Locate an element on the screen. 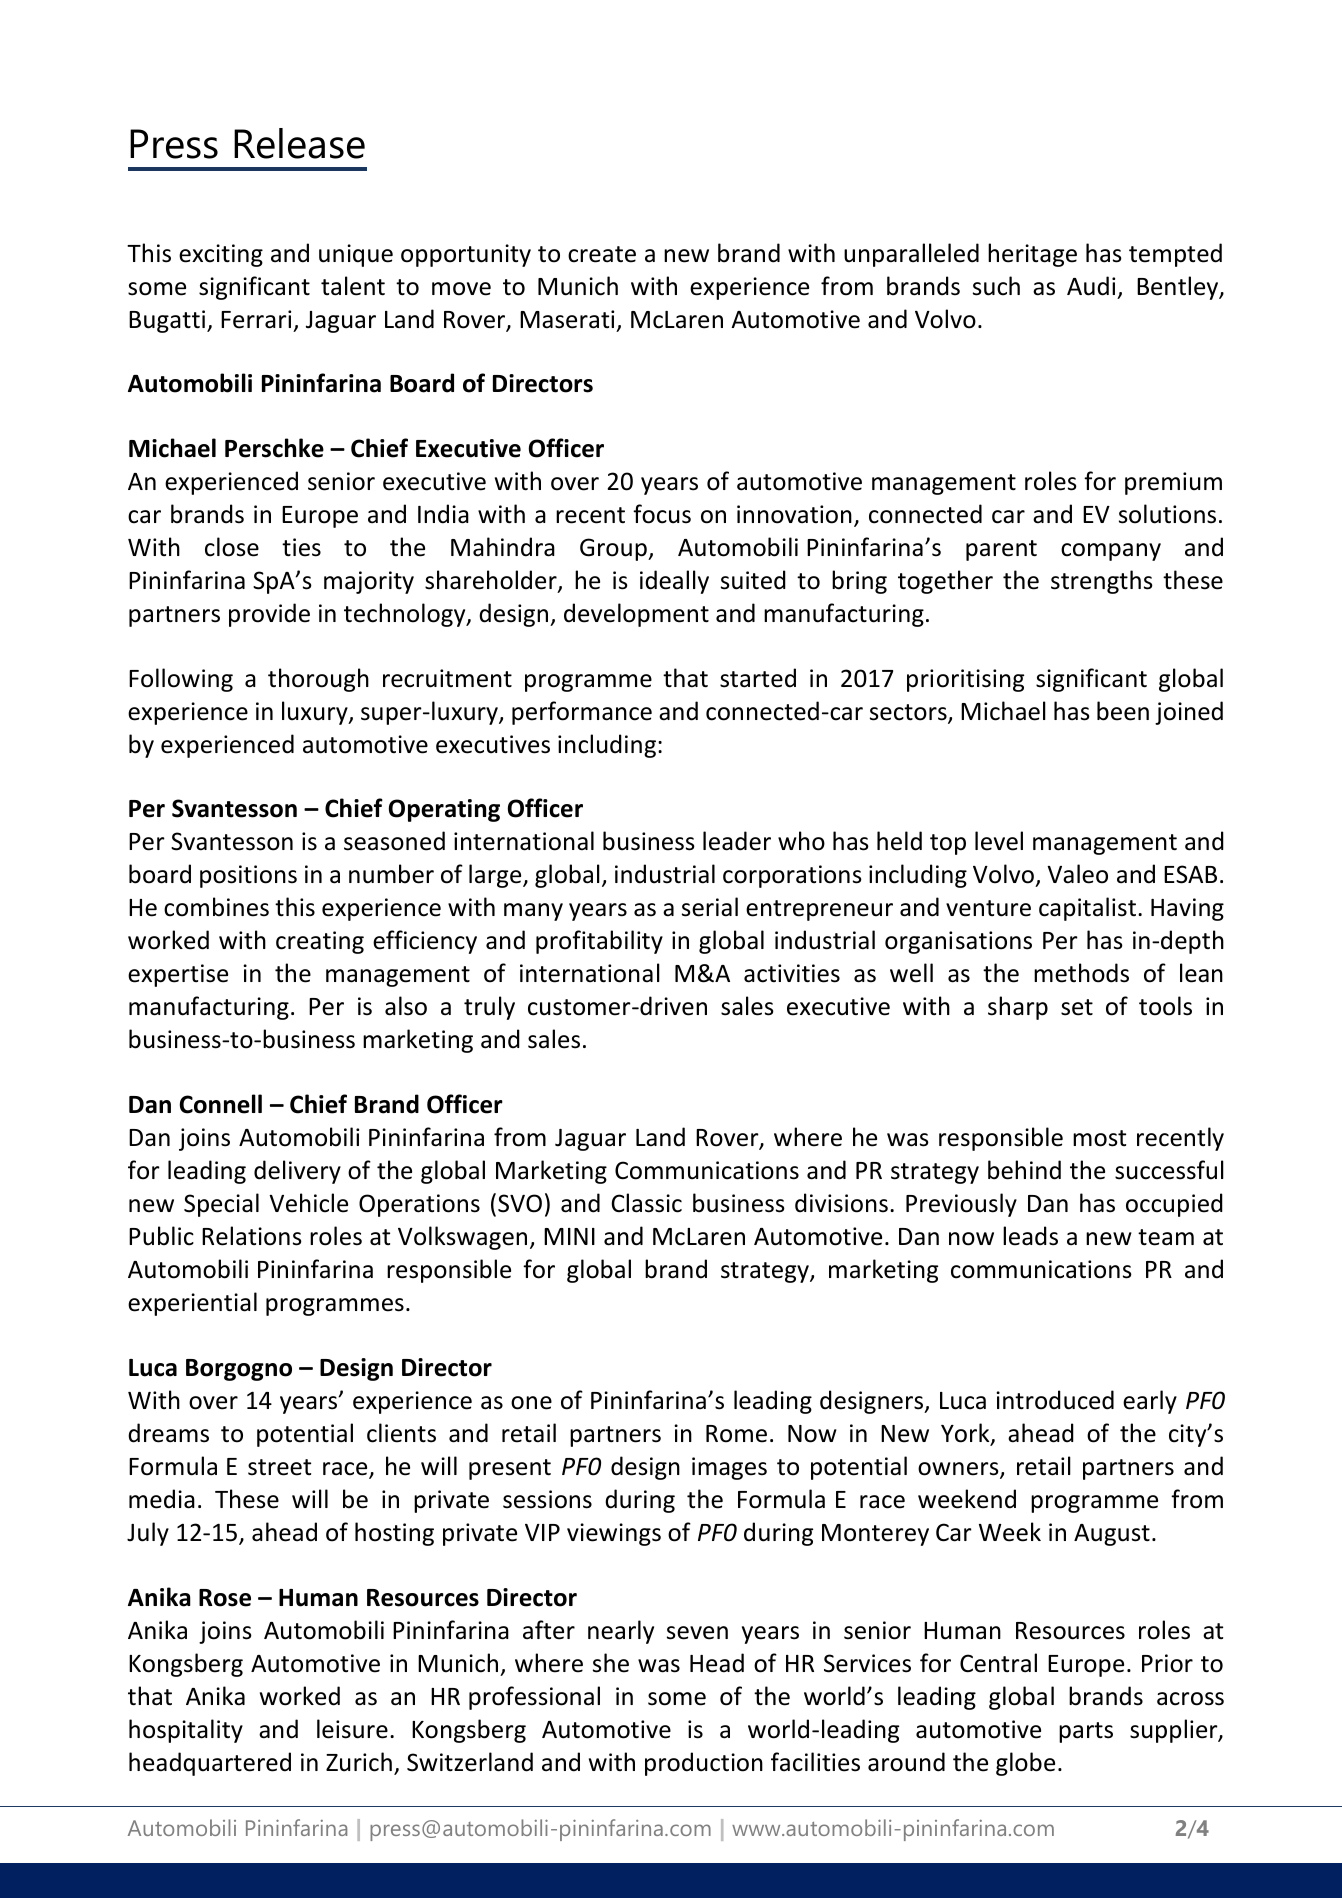 Image resolution: width=1342 pixels, height=1898 pixels. close is located at coordinates (232, 547).
